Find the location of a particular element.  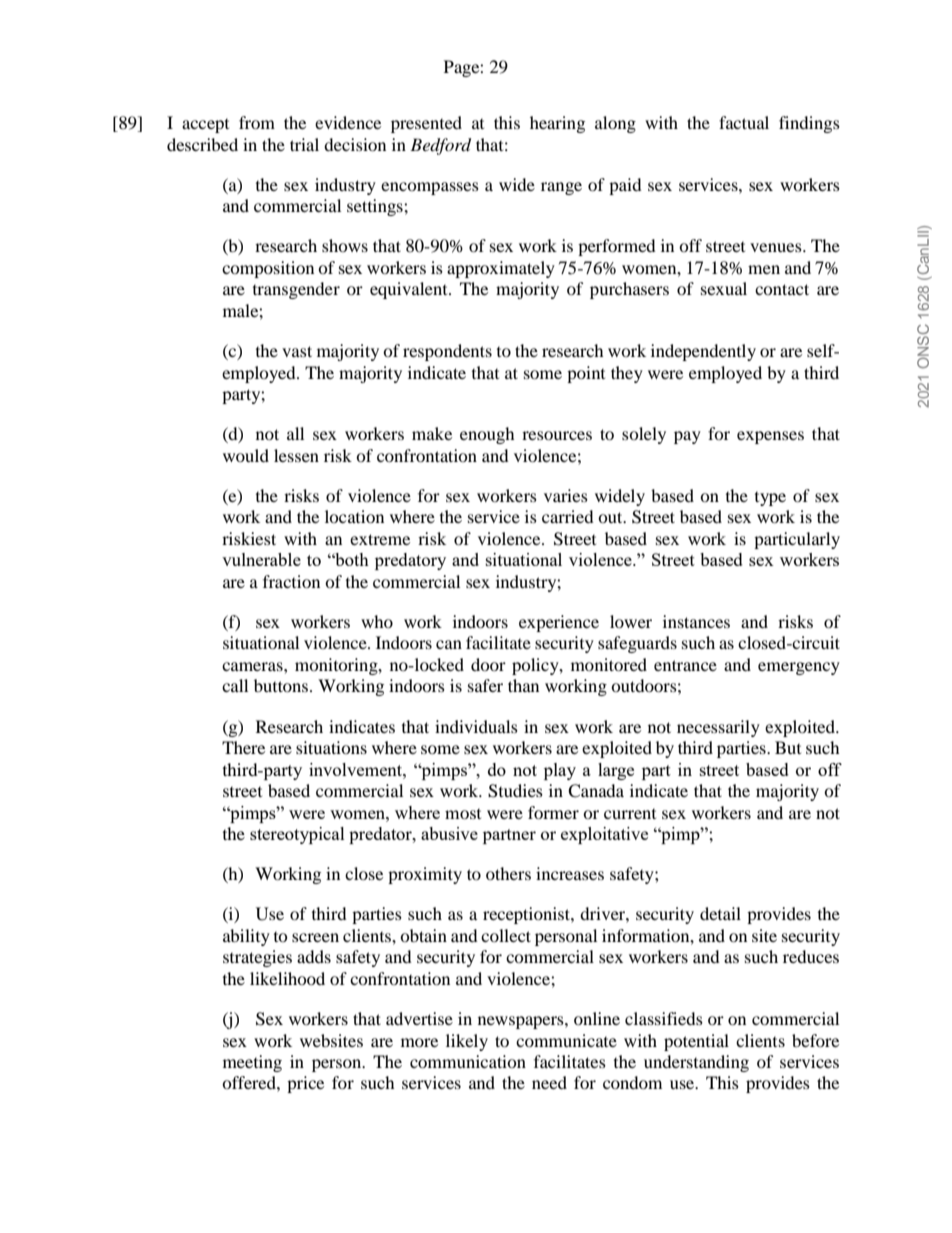

meeting is located at coordinates (252, 1063).
